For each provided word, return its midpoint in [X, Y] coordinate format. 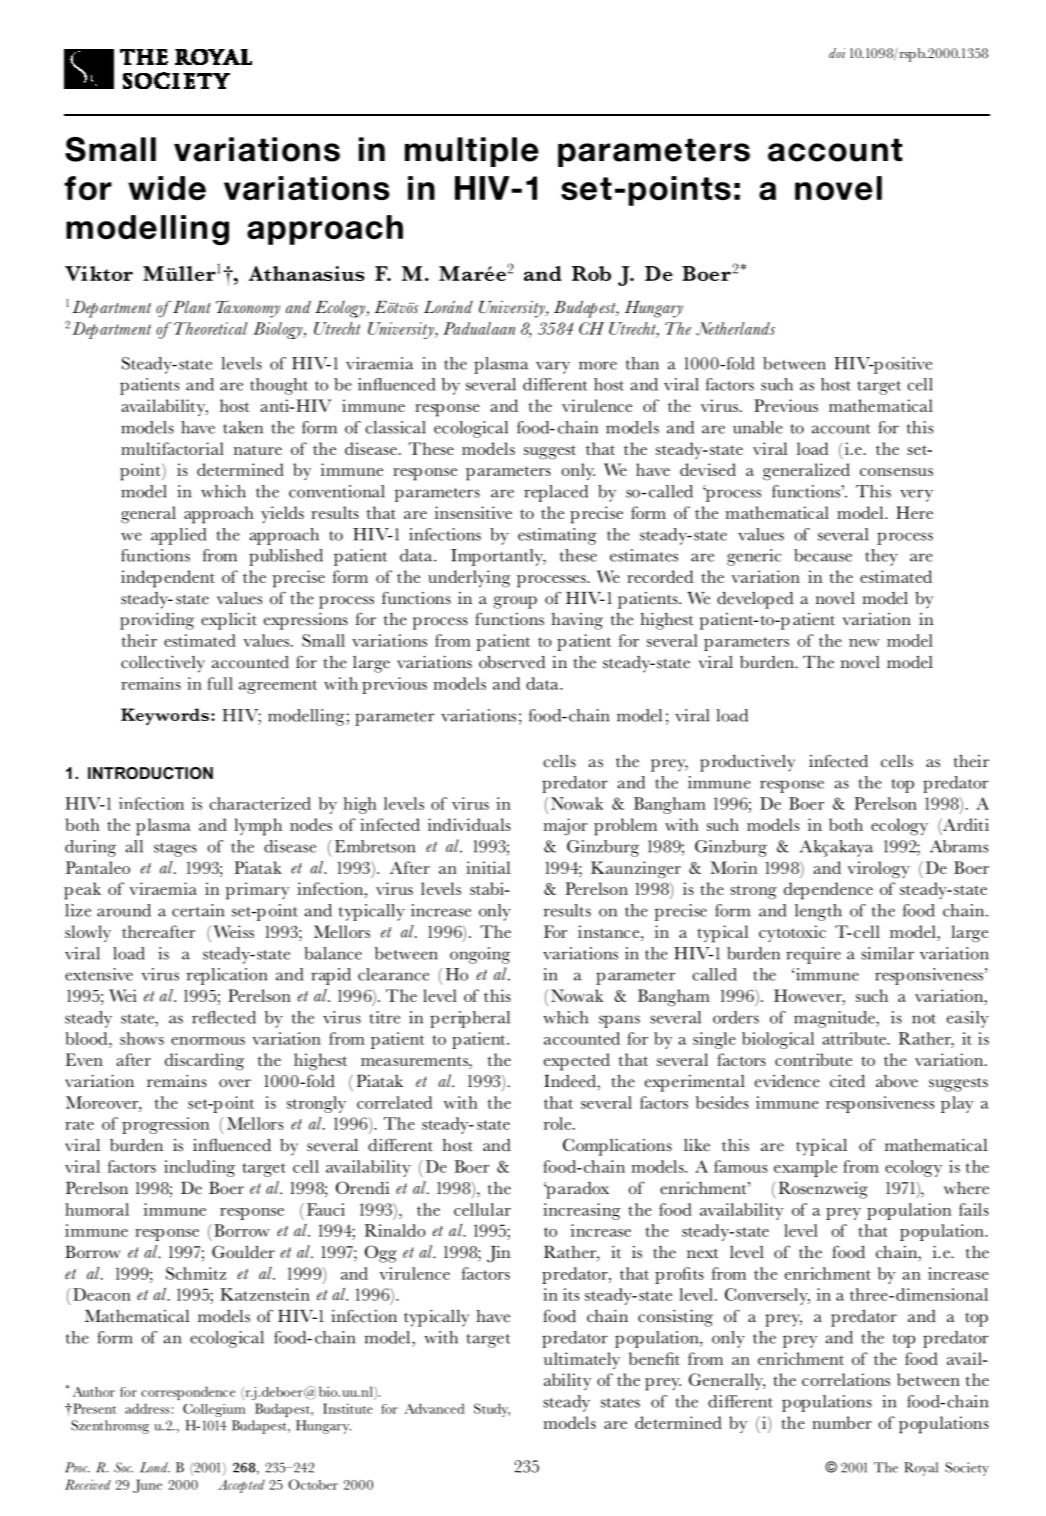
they [881, 557]
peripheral [470, 1019]
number [842, 1422]
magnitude [835, 1019]
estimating [557, 536]
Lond [155, 1467]
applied [178, 536]
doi [837, 53]
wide [167, 188]
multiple [472, 152]
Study [492, 1410]
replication [227, 976]
